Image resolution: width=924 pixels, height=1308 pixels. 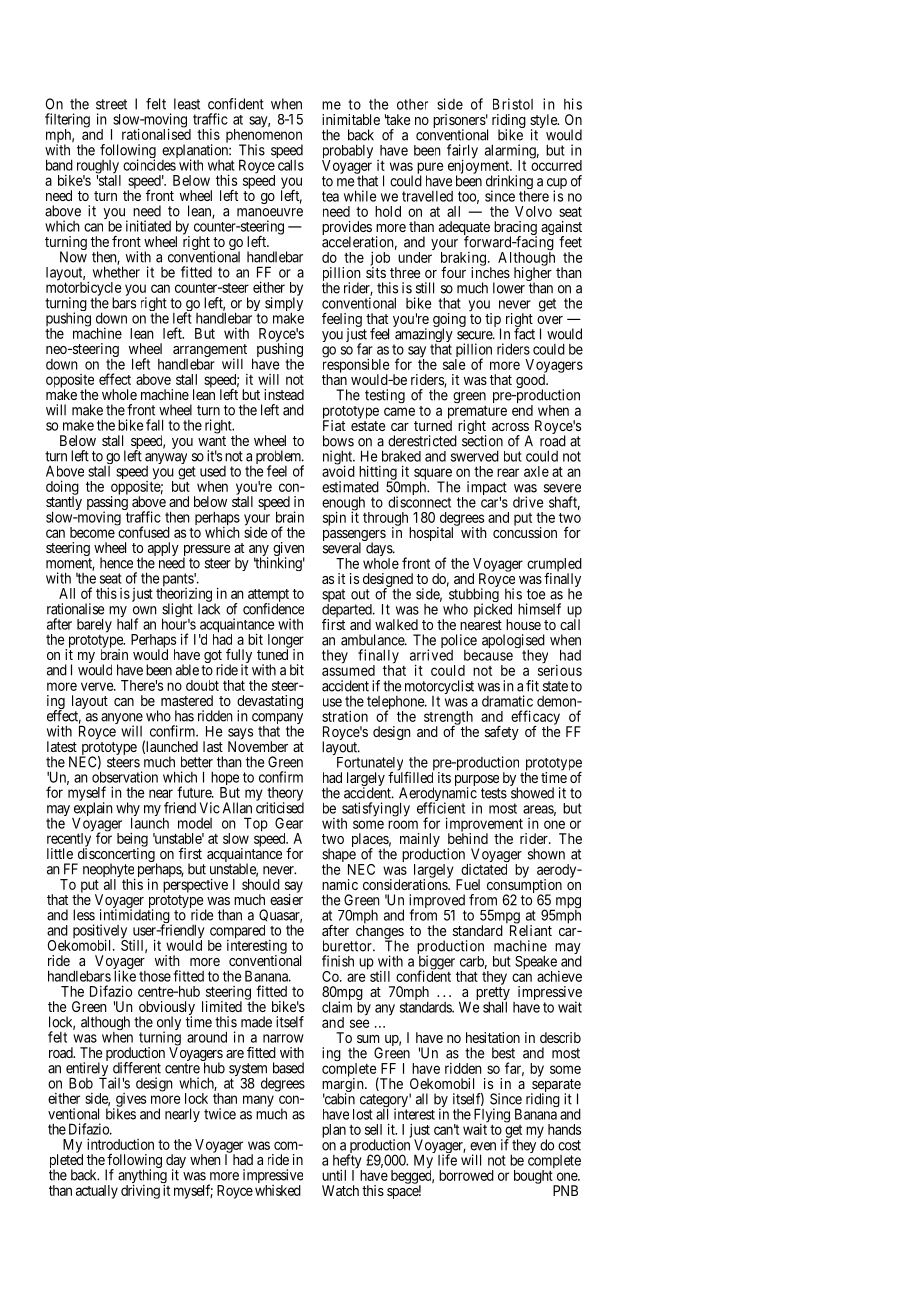 I want to click on street, so click(x=111, y=104).
